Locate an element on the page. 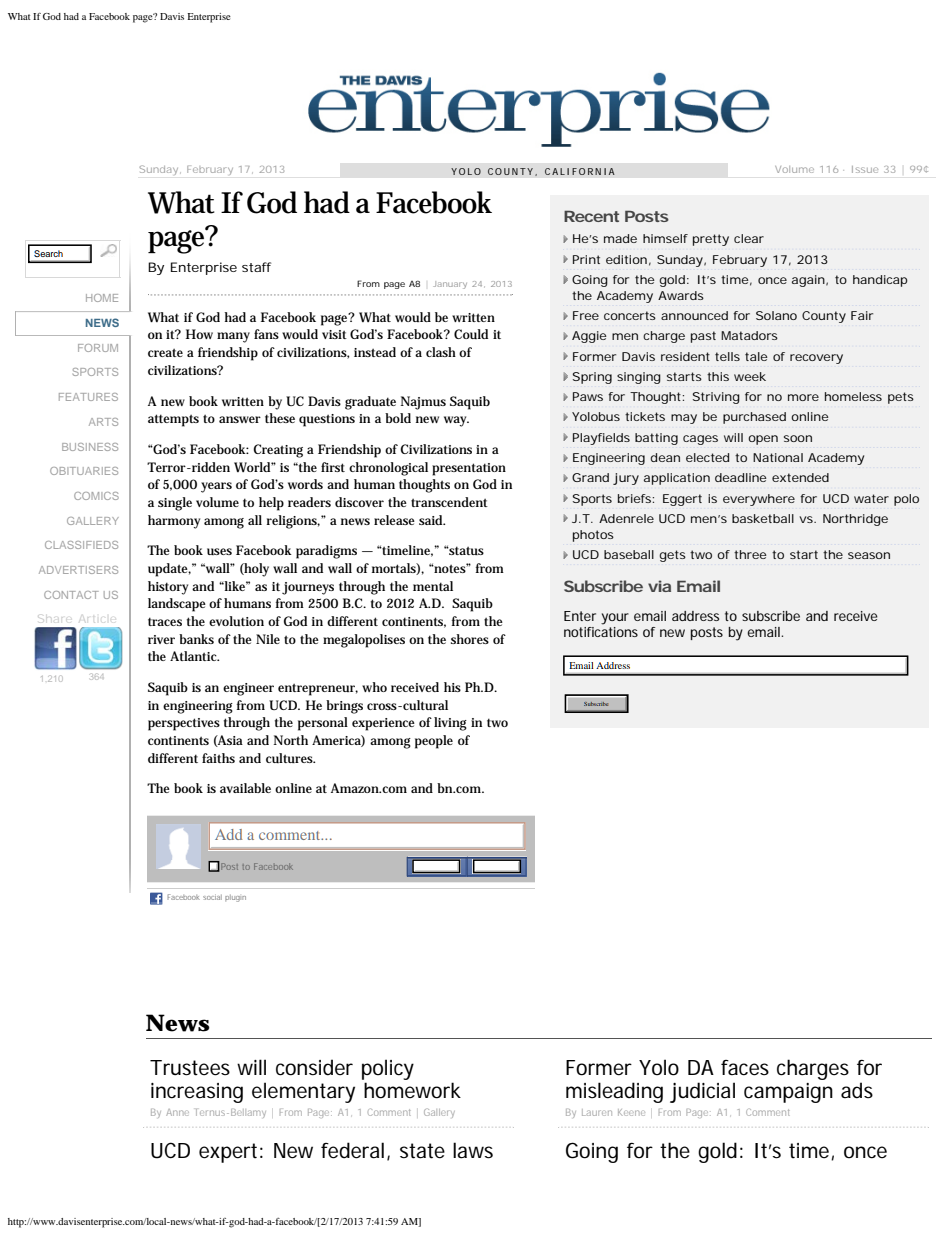 This document has width=952, height=1233. three is located at coordinates (750, 554).
